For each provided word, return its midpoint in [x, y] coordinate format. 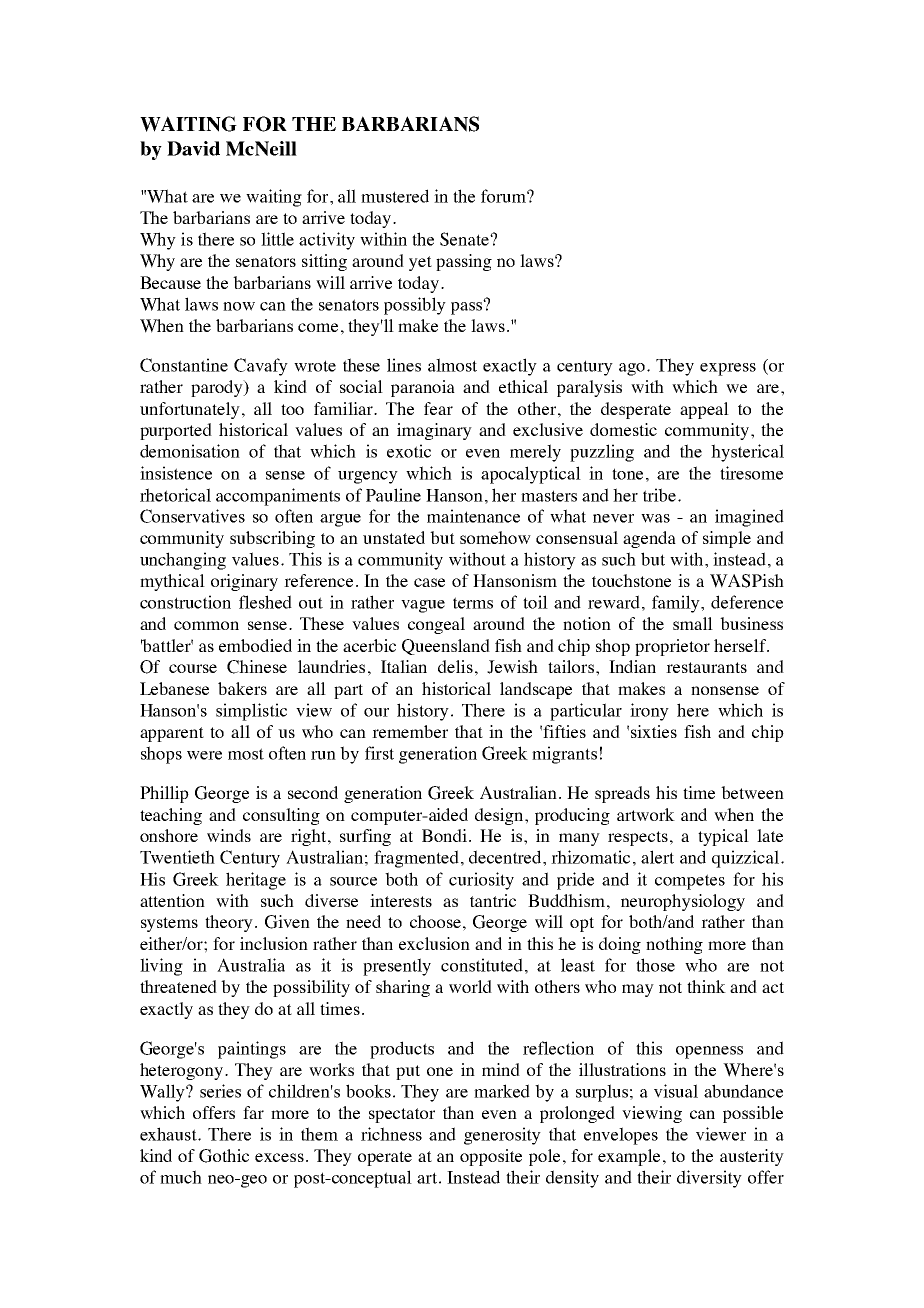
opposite [491, 1157]
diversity [709, 1179]
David [193, 148]
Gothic [224, 1156]
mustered [395, 196]
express [728, 369]
